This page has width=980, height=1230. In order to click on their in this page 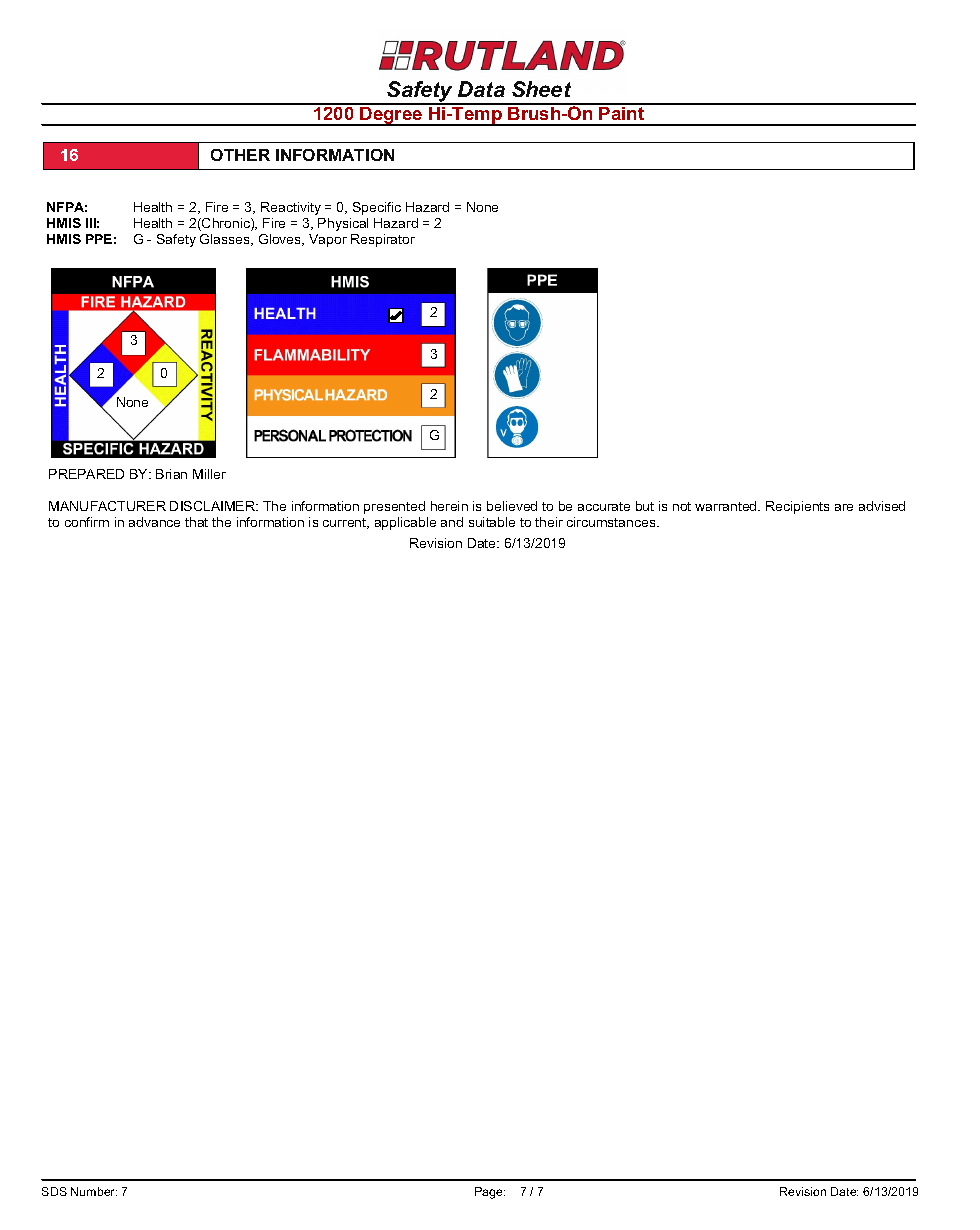, I will do `click(549, 522)`.
